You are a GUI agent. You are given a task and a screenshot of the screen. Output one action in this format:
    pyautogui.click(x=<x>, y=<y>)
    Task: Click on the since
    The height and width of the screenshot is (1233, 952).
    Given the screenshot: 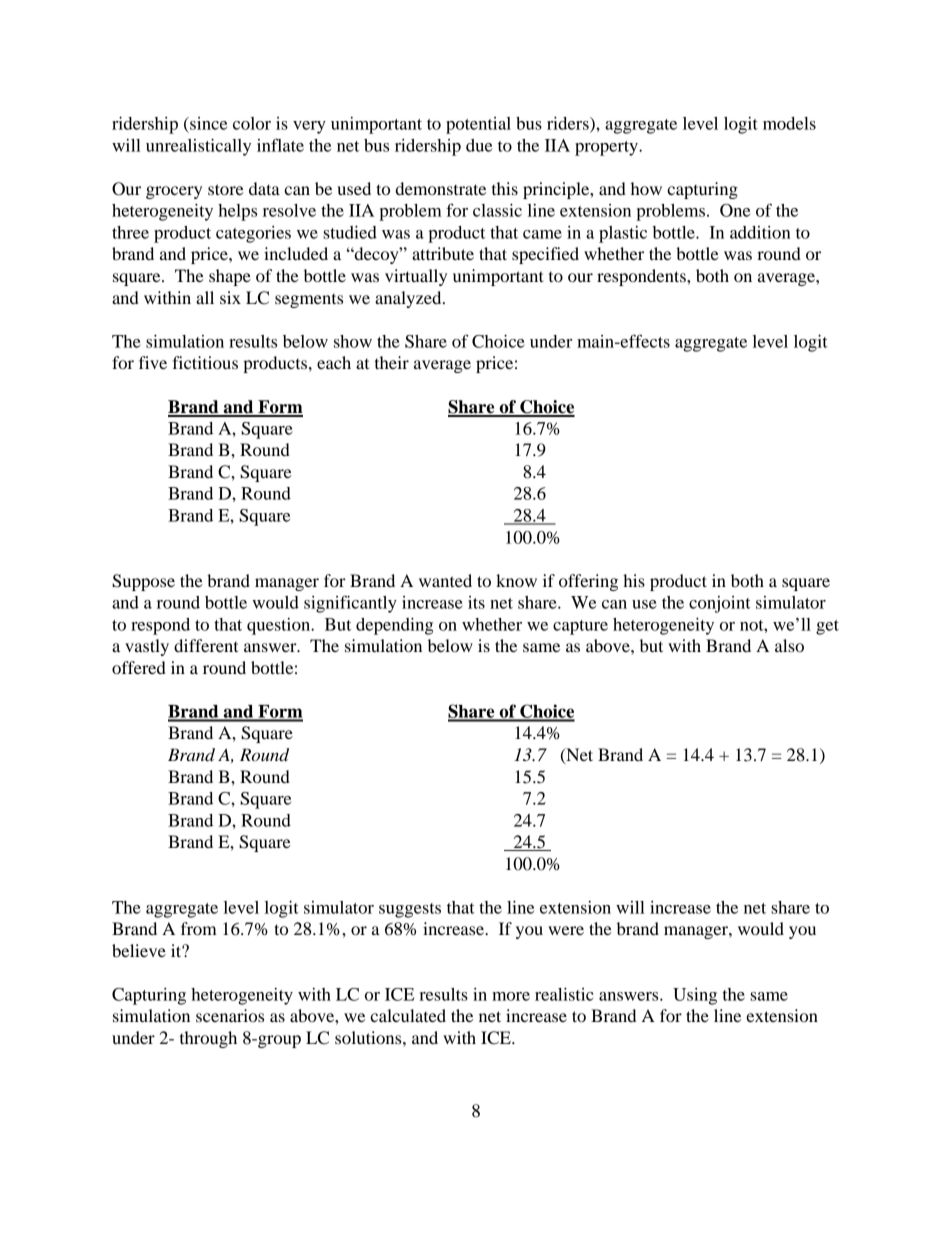 What is the action you would take?
    pyautogui.click(x=207, y=123)
